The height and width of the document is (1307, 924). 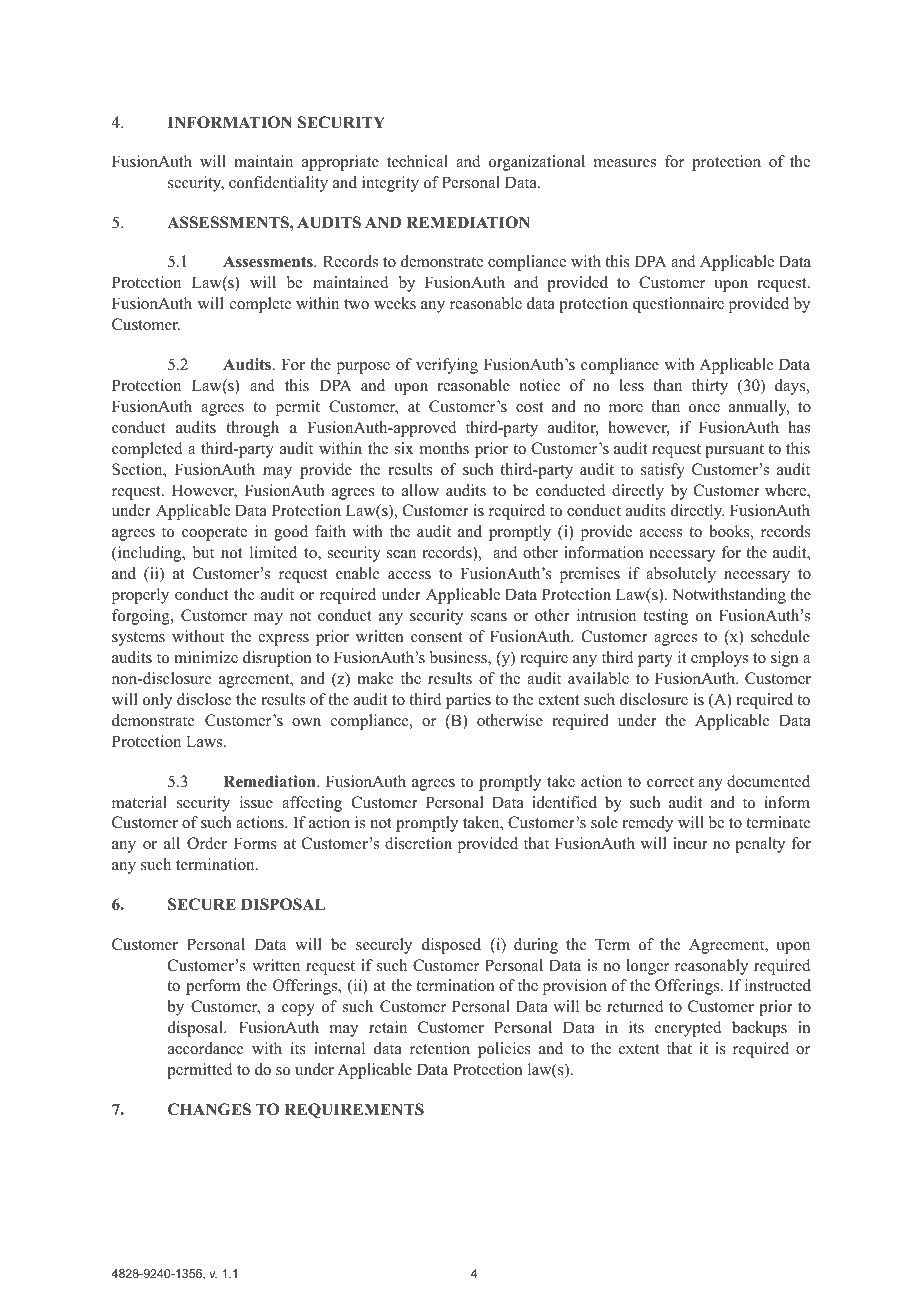 What do you see at coordinates (625, 163) in the document?
I see `measures` at bounding box center [625, 163].
